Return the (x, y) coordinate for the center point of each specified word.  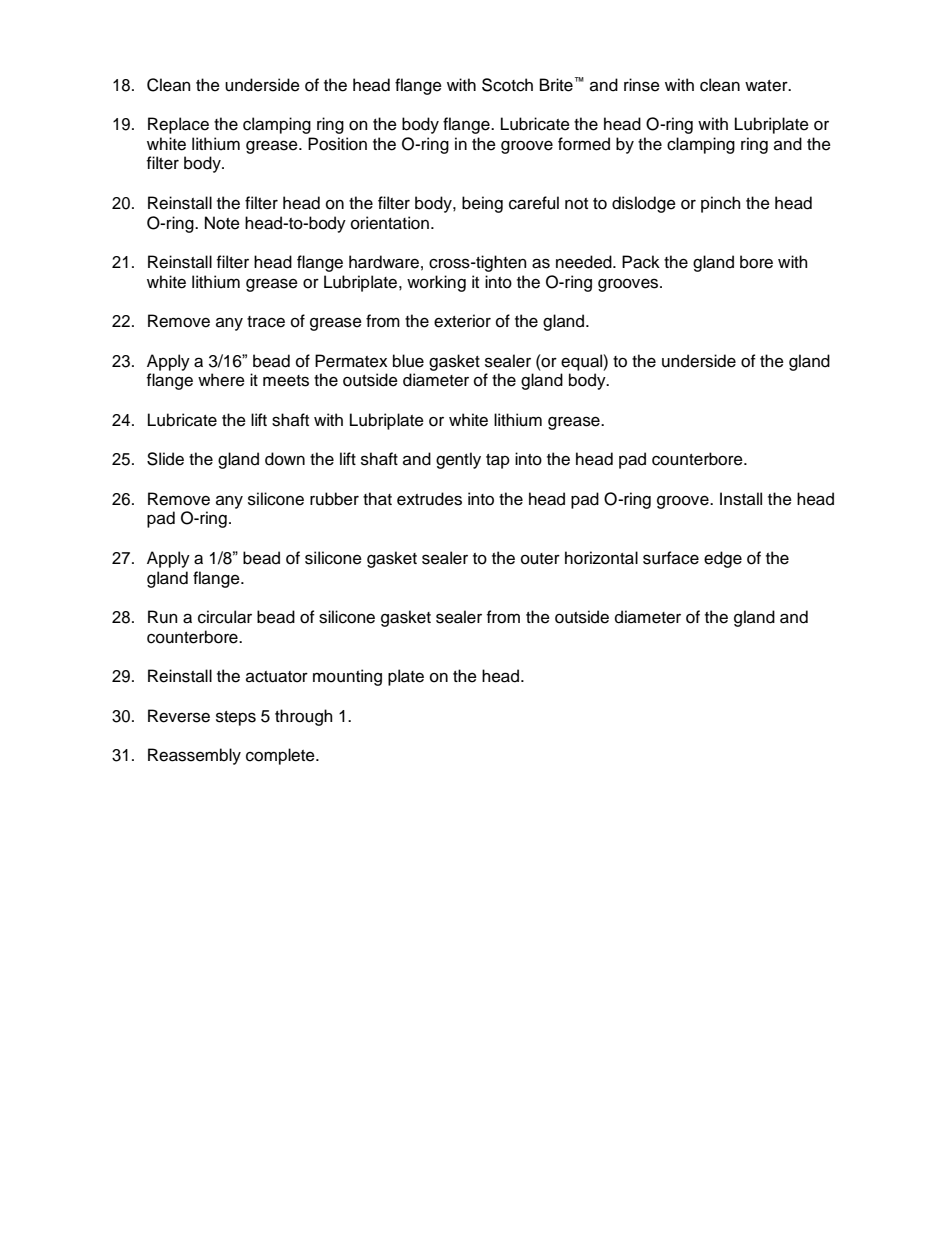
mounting (347, 677)
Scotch (507, 85)
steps (236, 718)
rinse (642, 85)
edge (723, 559)
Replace (178, 125)
